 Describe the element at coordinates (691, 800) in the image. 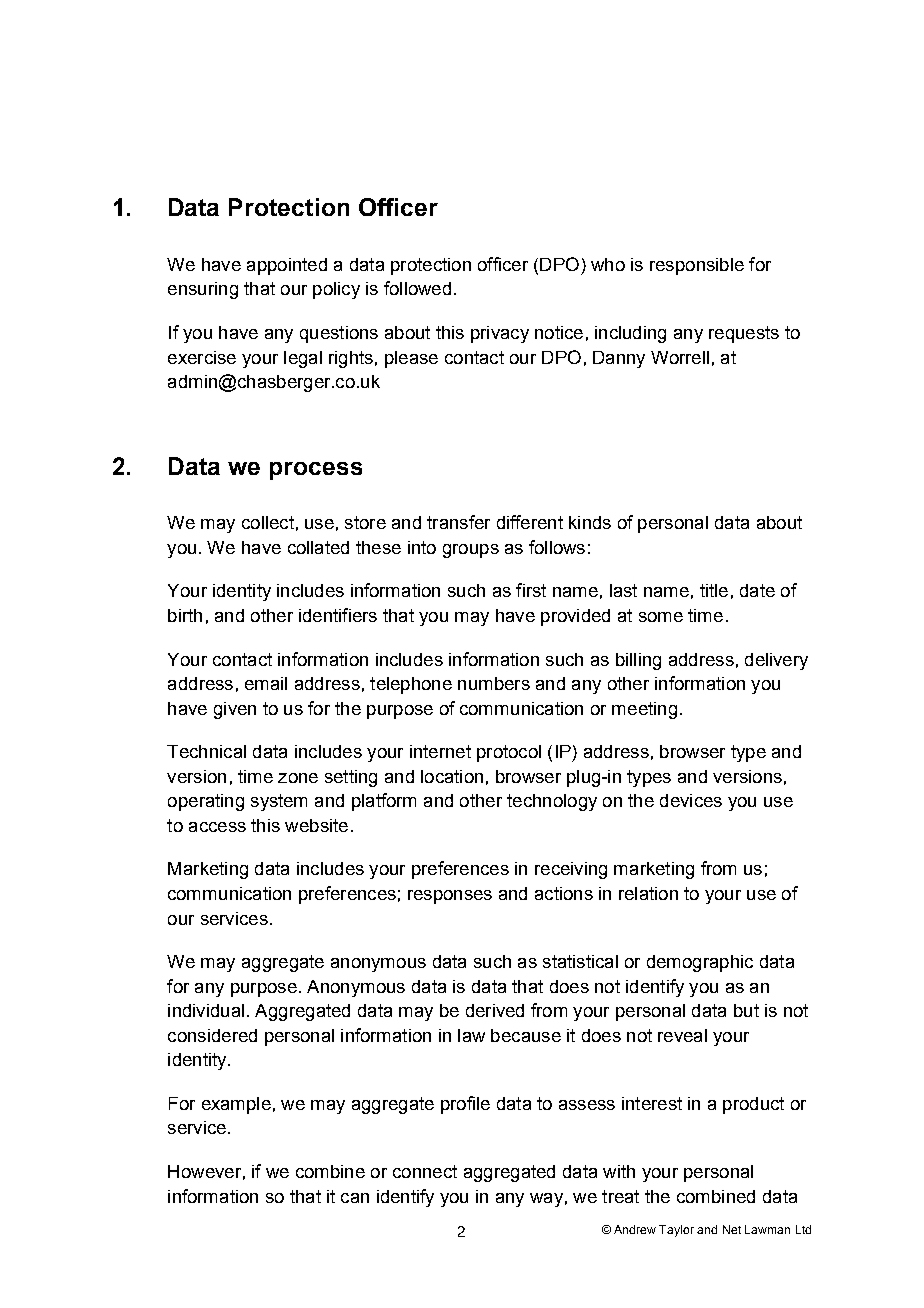

I see `devices` at that location.
